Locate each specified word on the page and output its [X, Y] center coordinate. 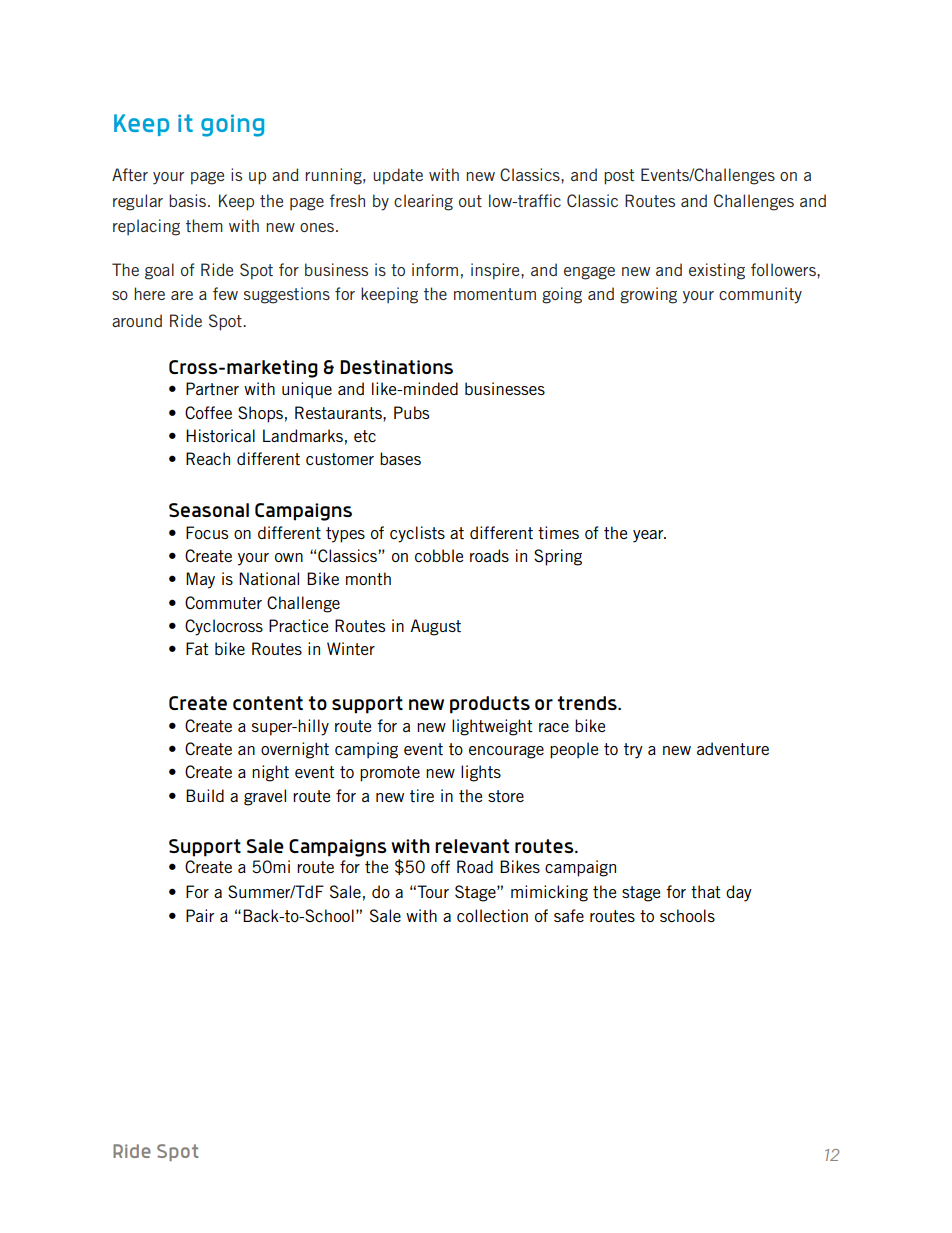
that [706, 891]
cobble [439, 555]
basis [189, 200]
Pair [200, 915]
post [619, 177]
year [649, 536]
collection [492, 915]
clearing [423, 202]
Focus [207, 532]
